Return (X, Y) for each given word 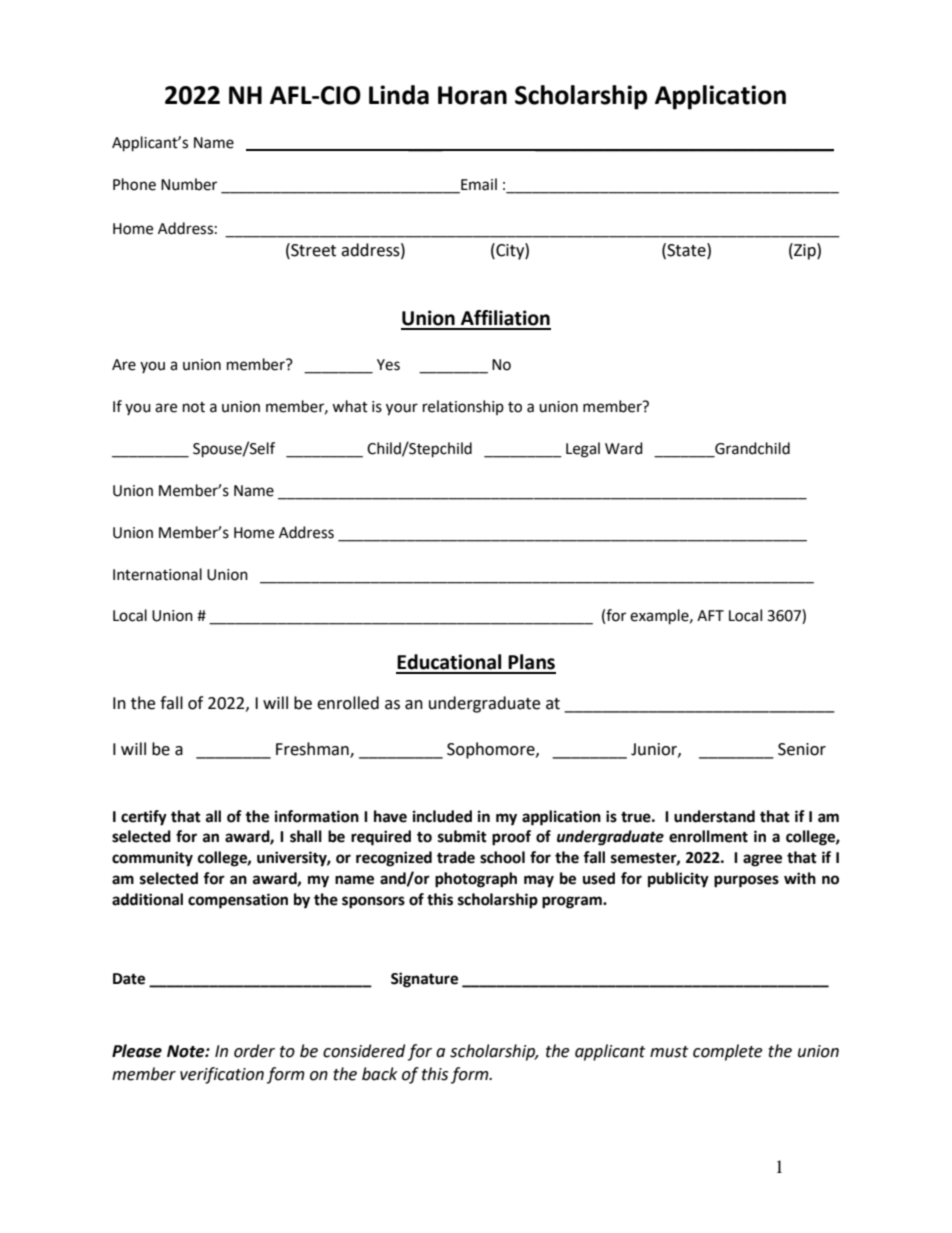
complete (727, 1052)
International (157, 574)
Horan (472, 95)
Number (189, 184)
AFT (710, 615)
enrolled (348, 703)
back (380, 1074)
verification (222, 1075)
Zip (805, 251)
